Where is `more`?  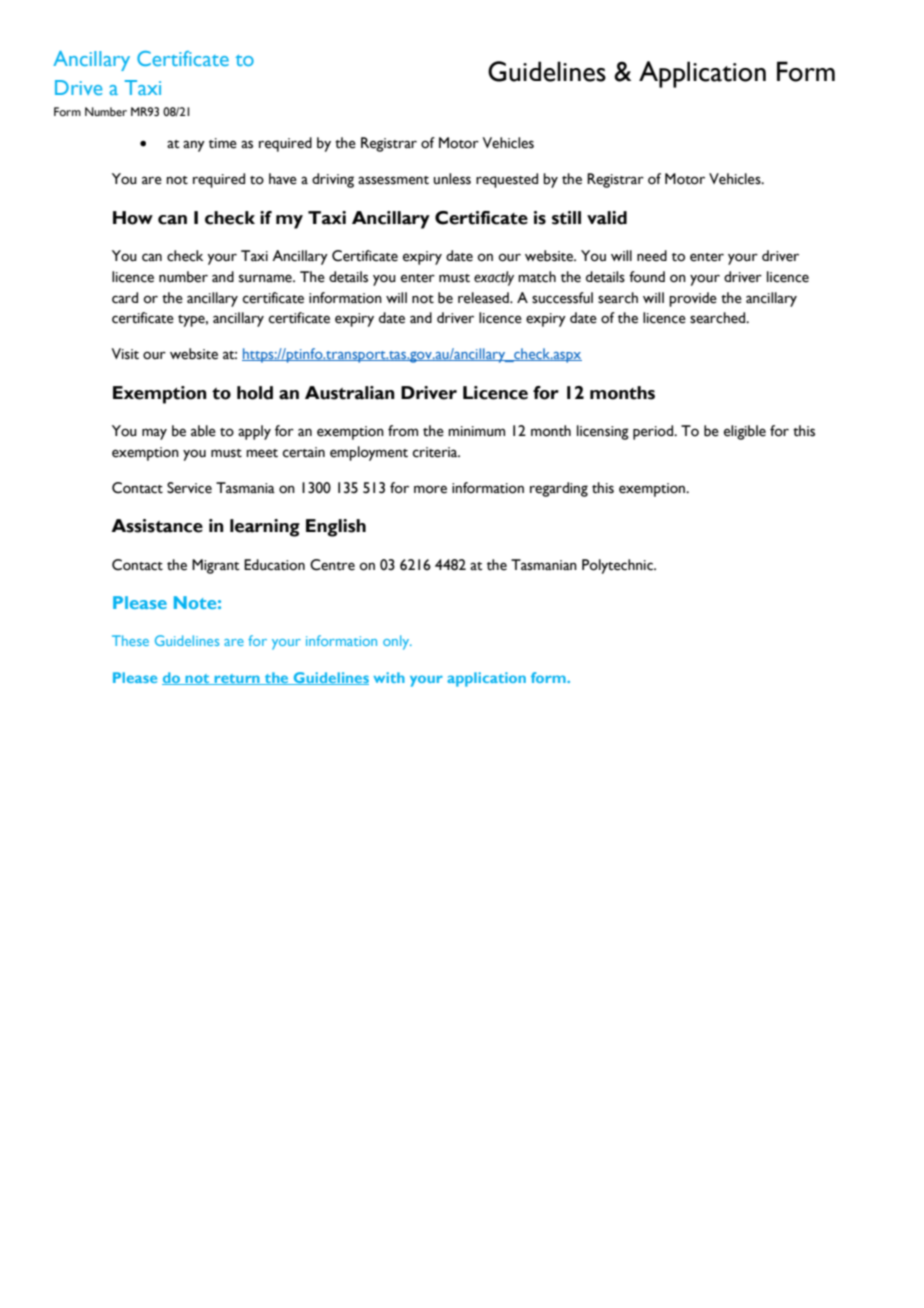
more is located at coordinates (430, 489).
